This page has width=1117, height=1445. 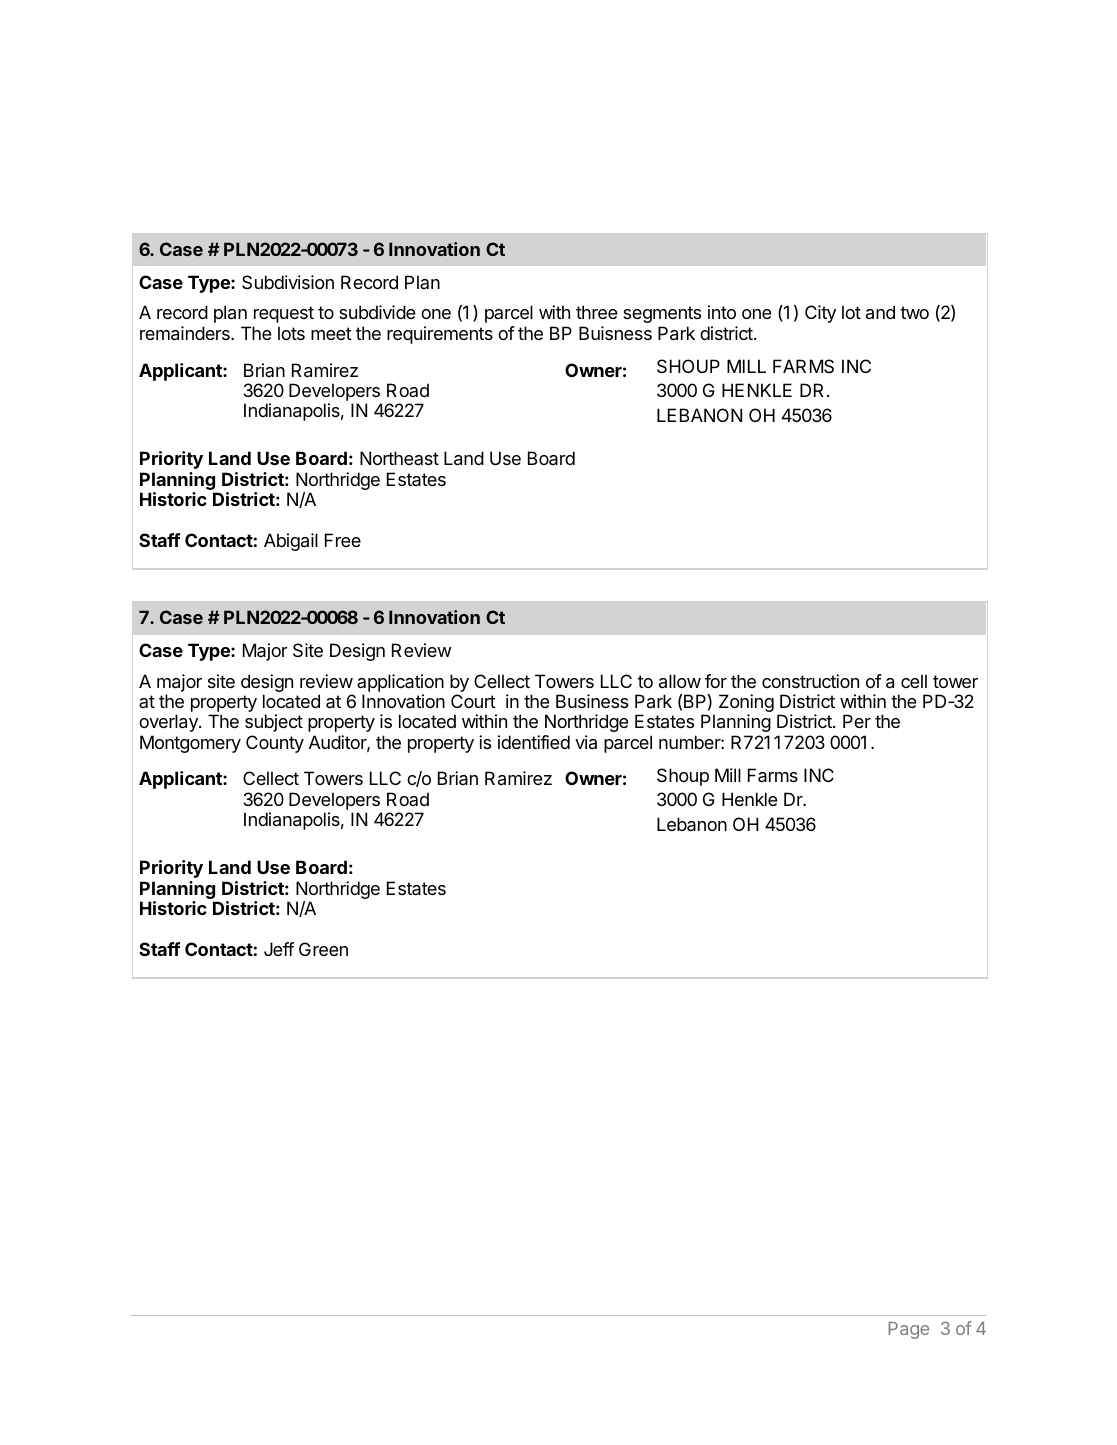 What do you see at coordinates (534, 742) in the page?
I see `identified` at bounding box center [534, 742].
